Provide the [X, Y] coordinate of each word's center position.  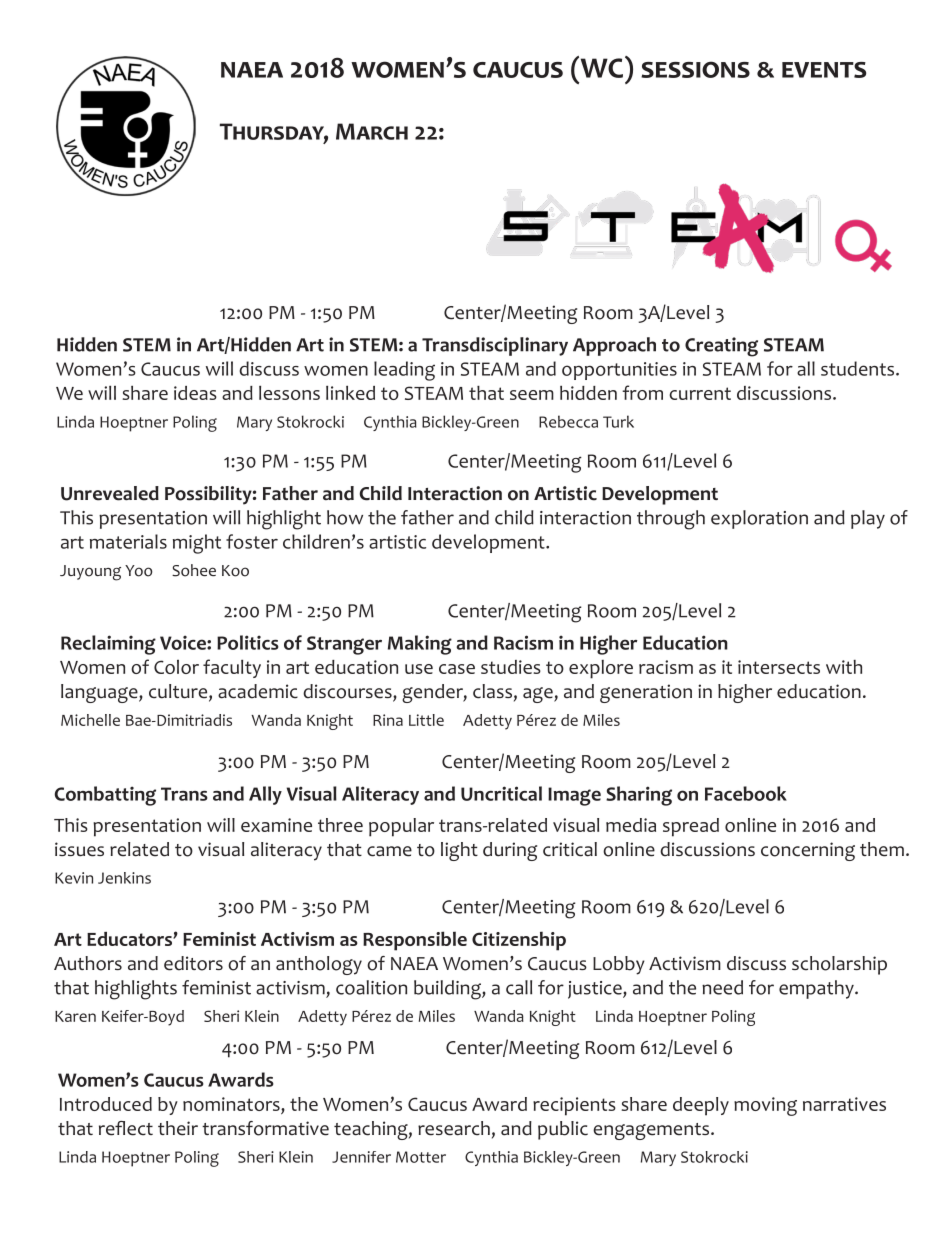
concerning [808, 851]
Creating [721, 347]
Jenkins [124, 878]
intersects [779, 667]
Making [420, 645]
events [824, 70]
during [510, 851]
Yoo [138, 571]
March [372, 131]
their [178, 1128]
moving [765, 1106]
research [454, 1128]
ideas [195, 393]
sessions [695, 69]
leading [404, 371]
